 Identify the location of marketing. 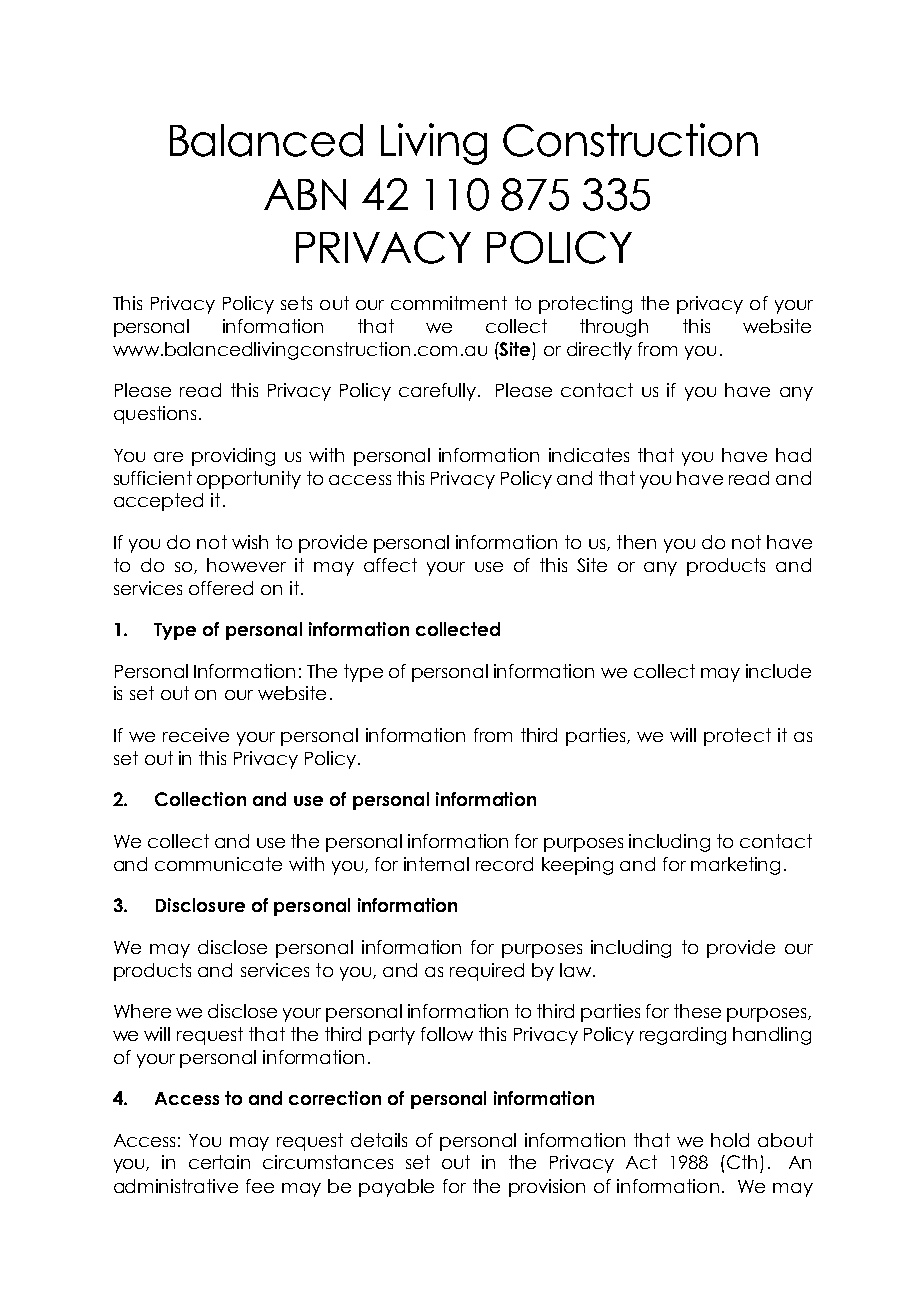
(735, 866).
